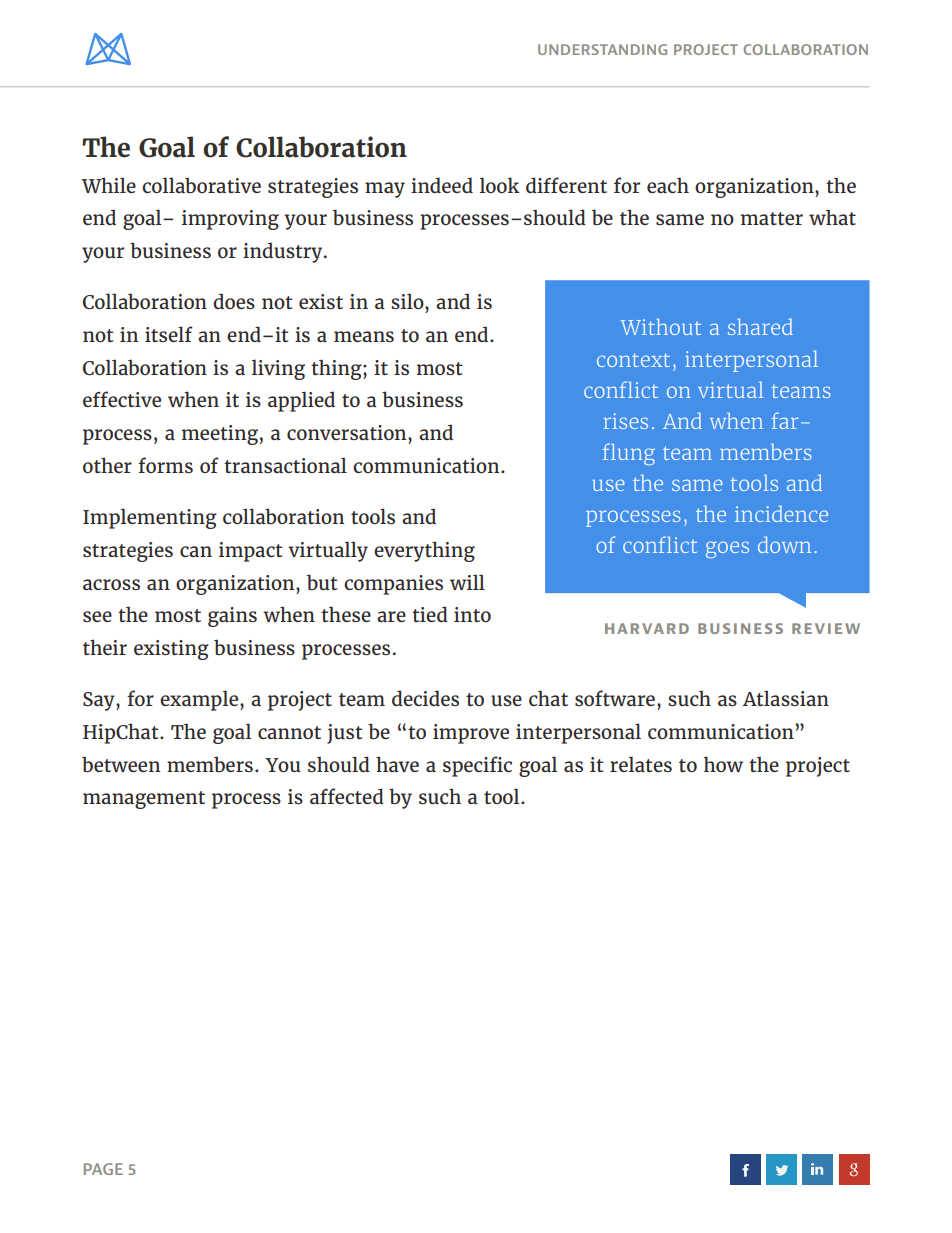 This page has width=952, height=1233. What do you see at coordinates (103, 1169) in the page?
I see `PAGE` at bounding box center [103, 1169].
